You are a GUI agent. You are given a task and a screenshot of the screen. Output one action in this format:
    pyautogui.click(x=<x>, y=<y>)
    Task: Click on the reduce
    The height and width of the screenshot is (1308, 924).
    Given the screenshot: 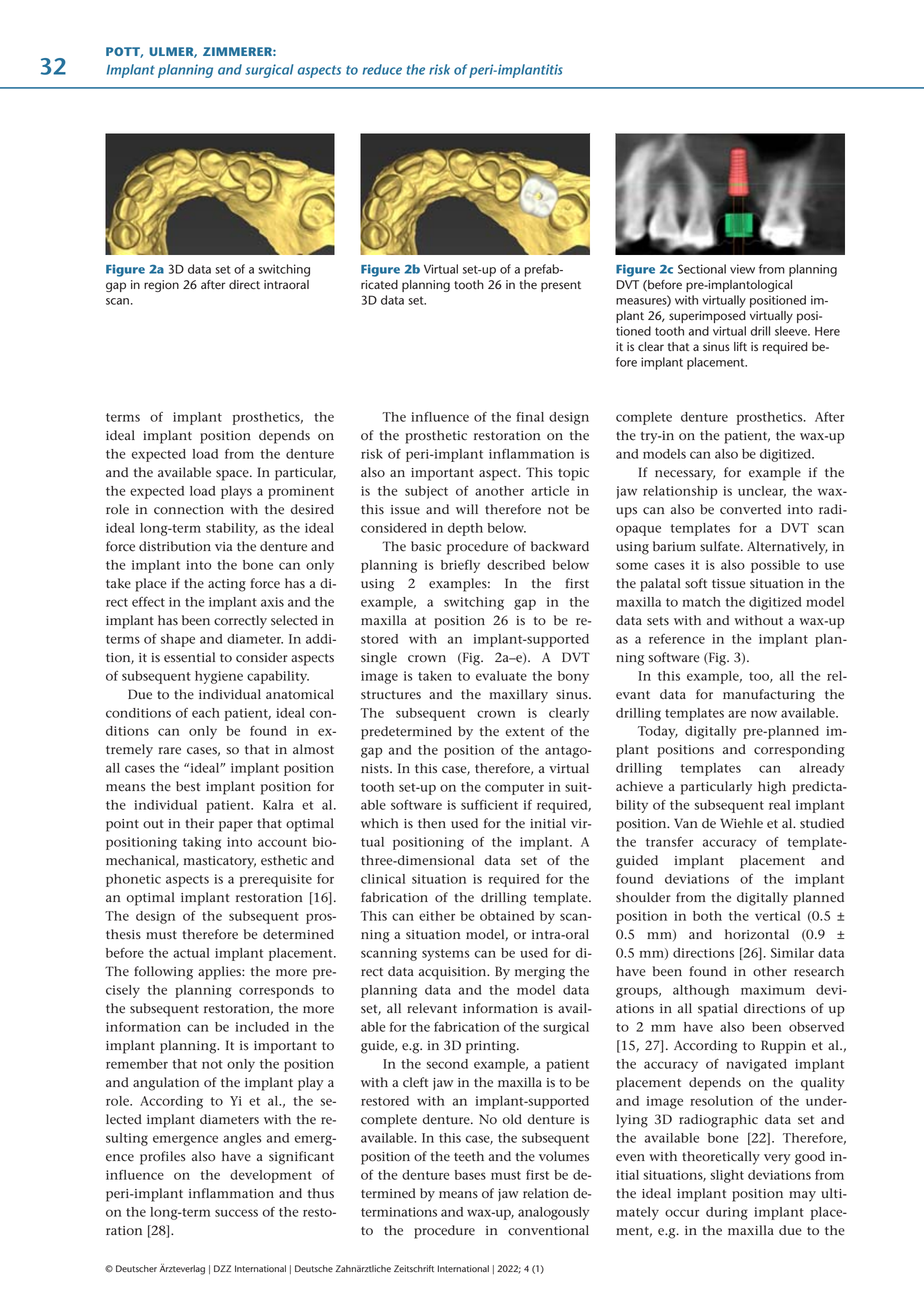 What is the action you would take?
    pyautogui.click(x=382, y=69)
